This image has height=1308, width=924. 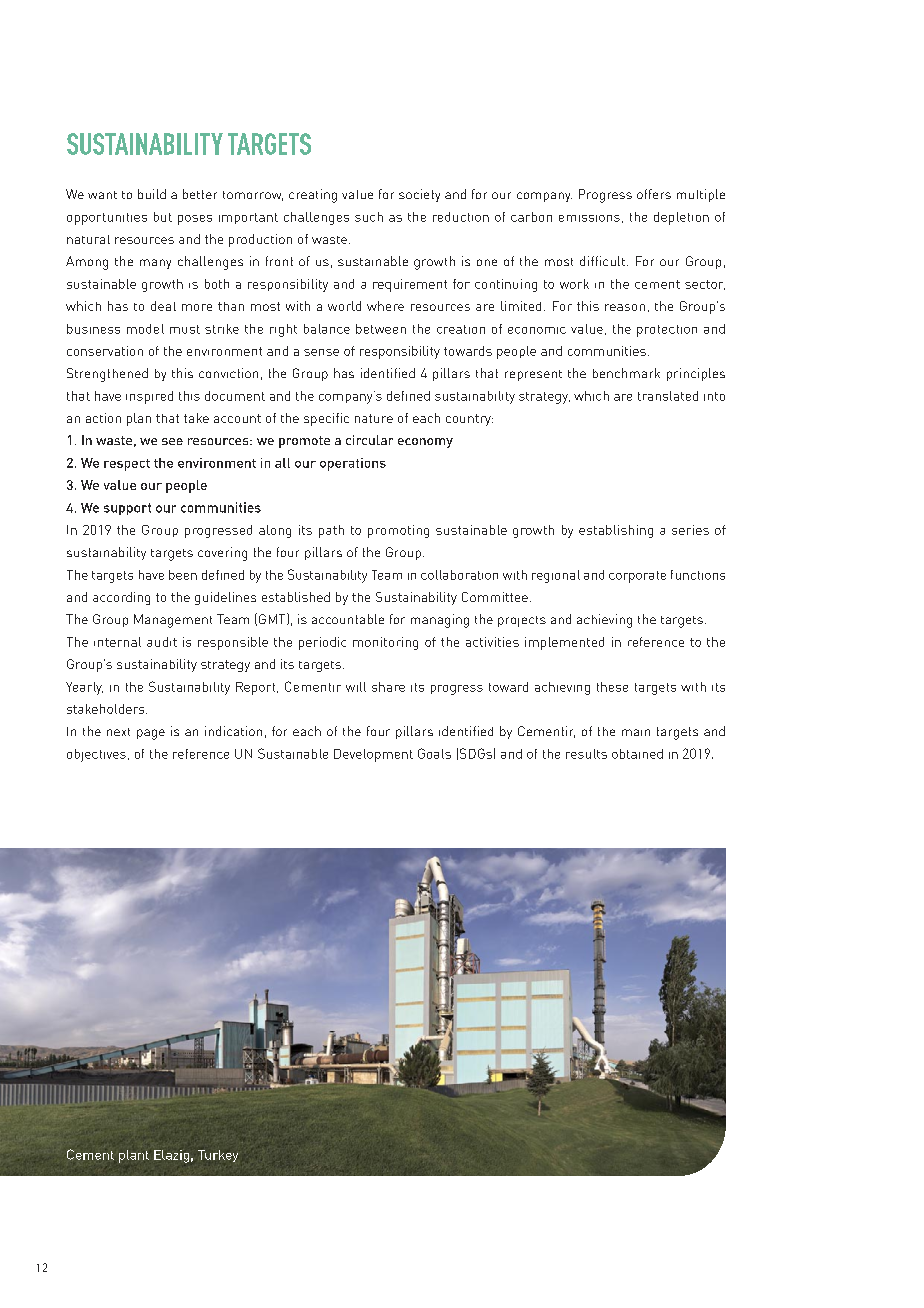 What do you see at coordinates (654, 194) in the image?
I see `offers` at bounding box center [654, 194].
